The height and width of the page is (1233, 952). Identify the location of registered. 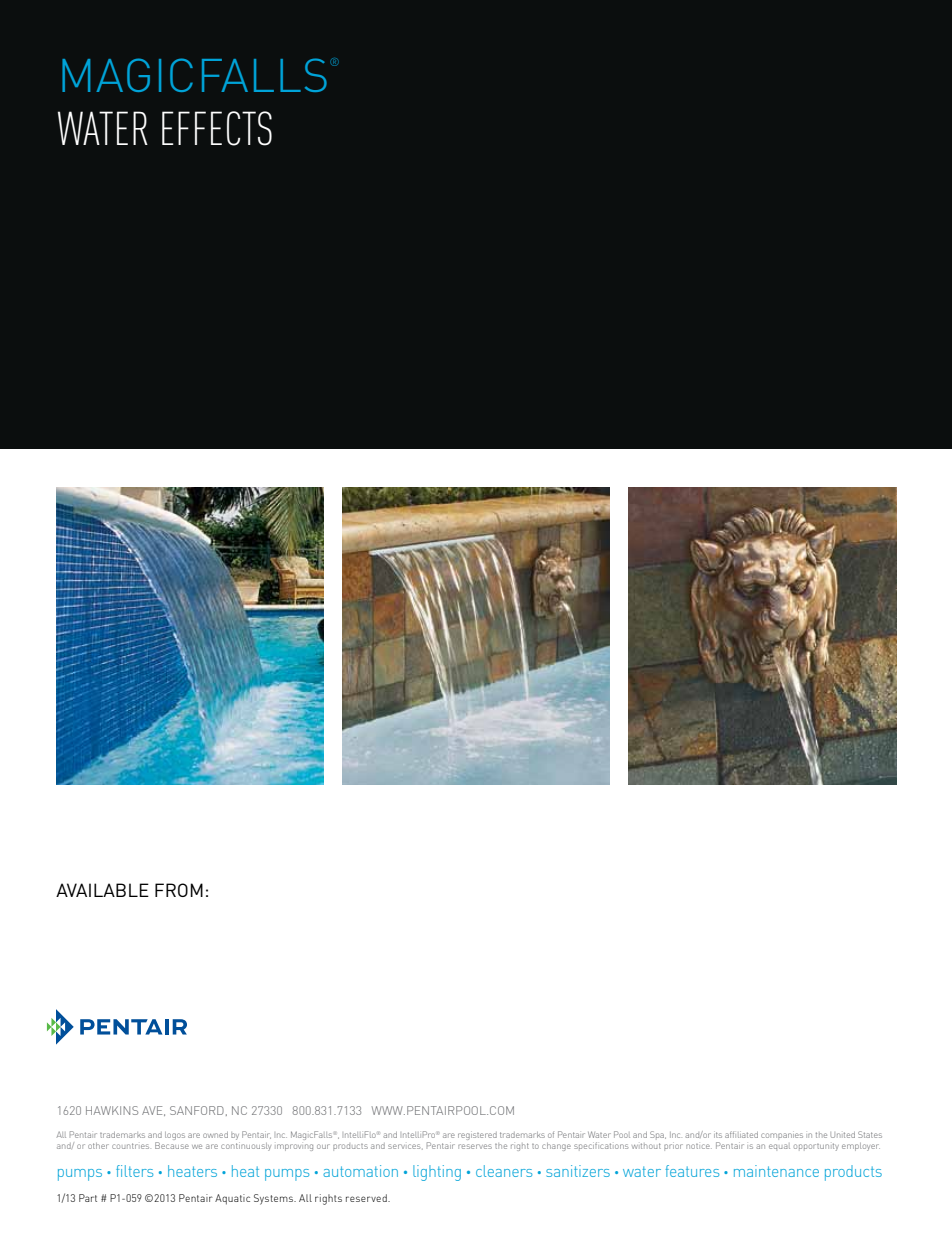
(477, 1136).
